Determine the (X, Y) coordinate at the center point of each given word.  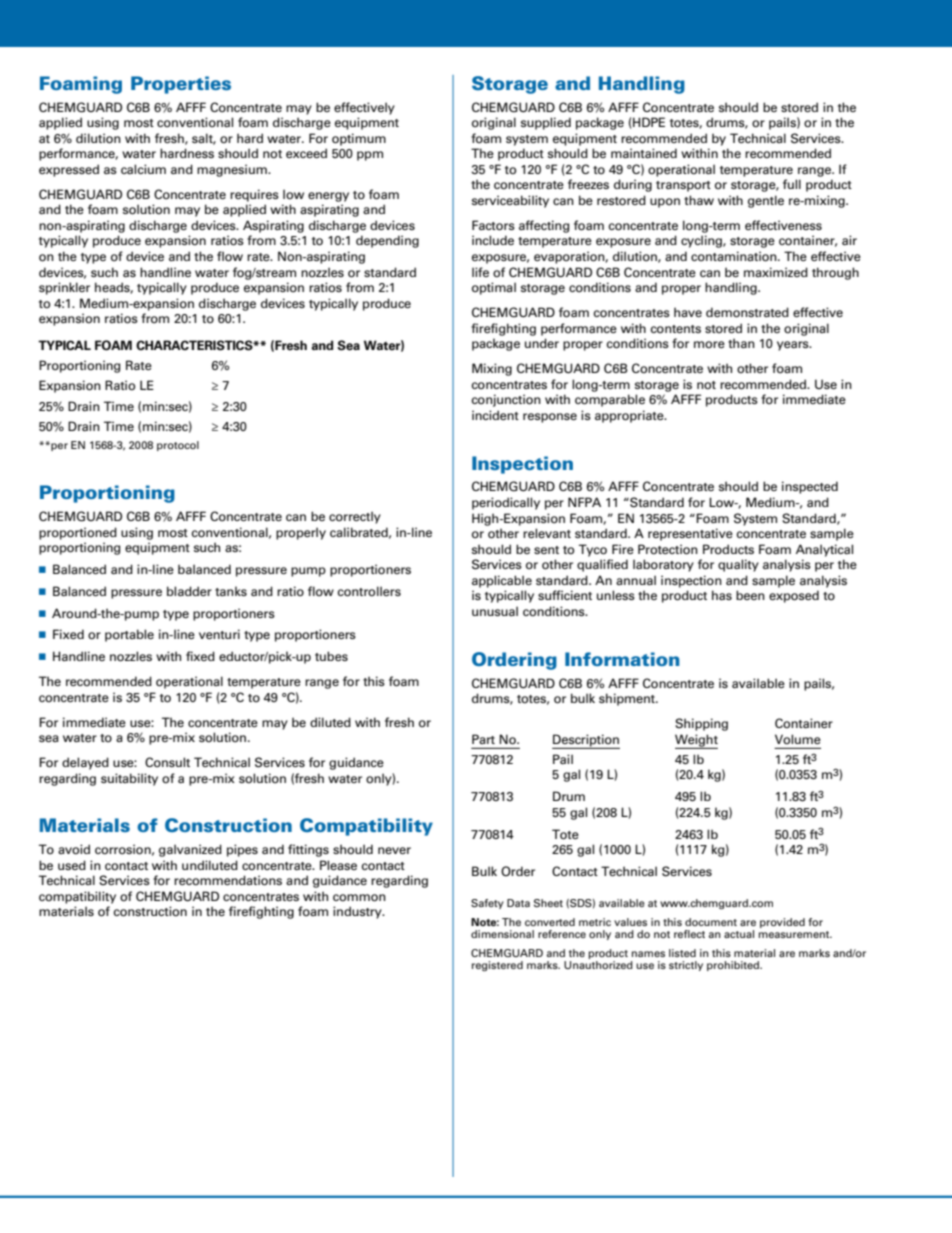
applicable (502, 581)
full (792, 184)
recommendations (228, 880)
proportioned (78, 533)
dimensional (502, 934)
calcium (143, 169)
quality (738, 565)
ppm (370, 156)
